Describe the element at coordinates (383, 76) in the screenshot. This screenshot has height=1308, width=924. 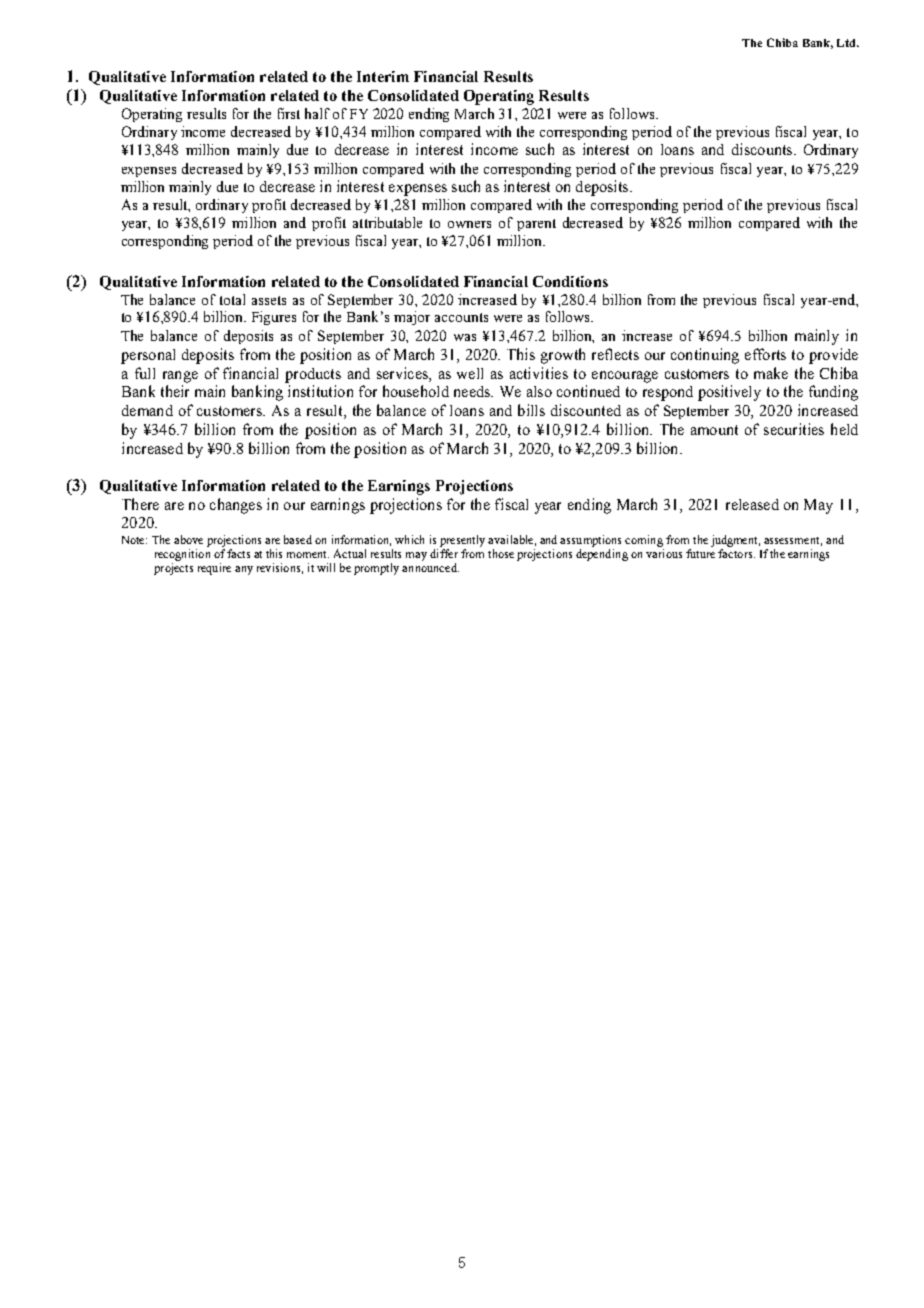
I see `Interim` at that location.
